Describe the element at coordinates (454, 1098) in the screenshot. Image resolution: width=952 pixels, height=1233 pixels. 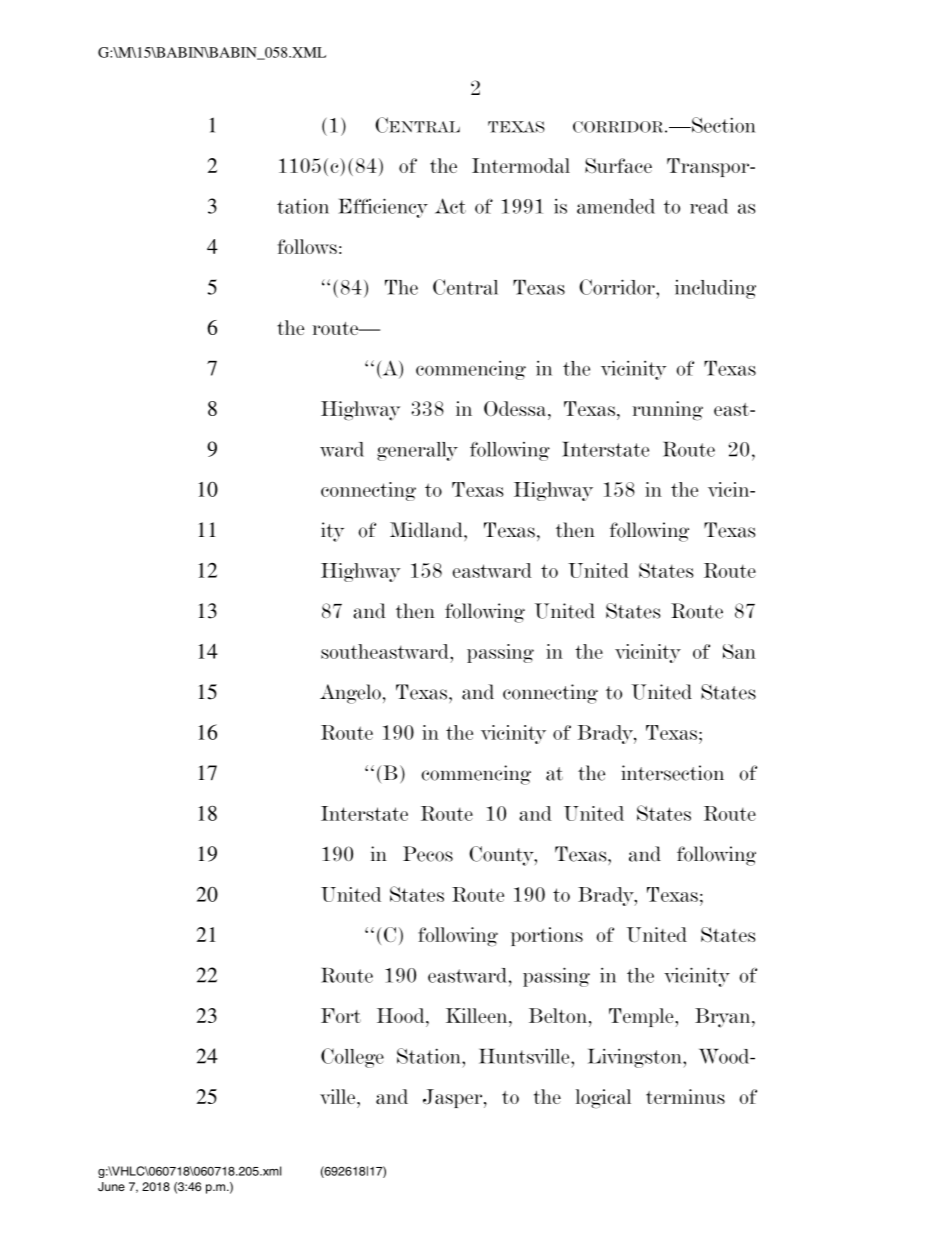
I see `Jasper` at that location.
